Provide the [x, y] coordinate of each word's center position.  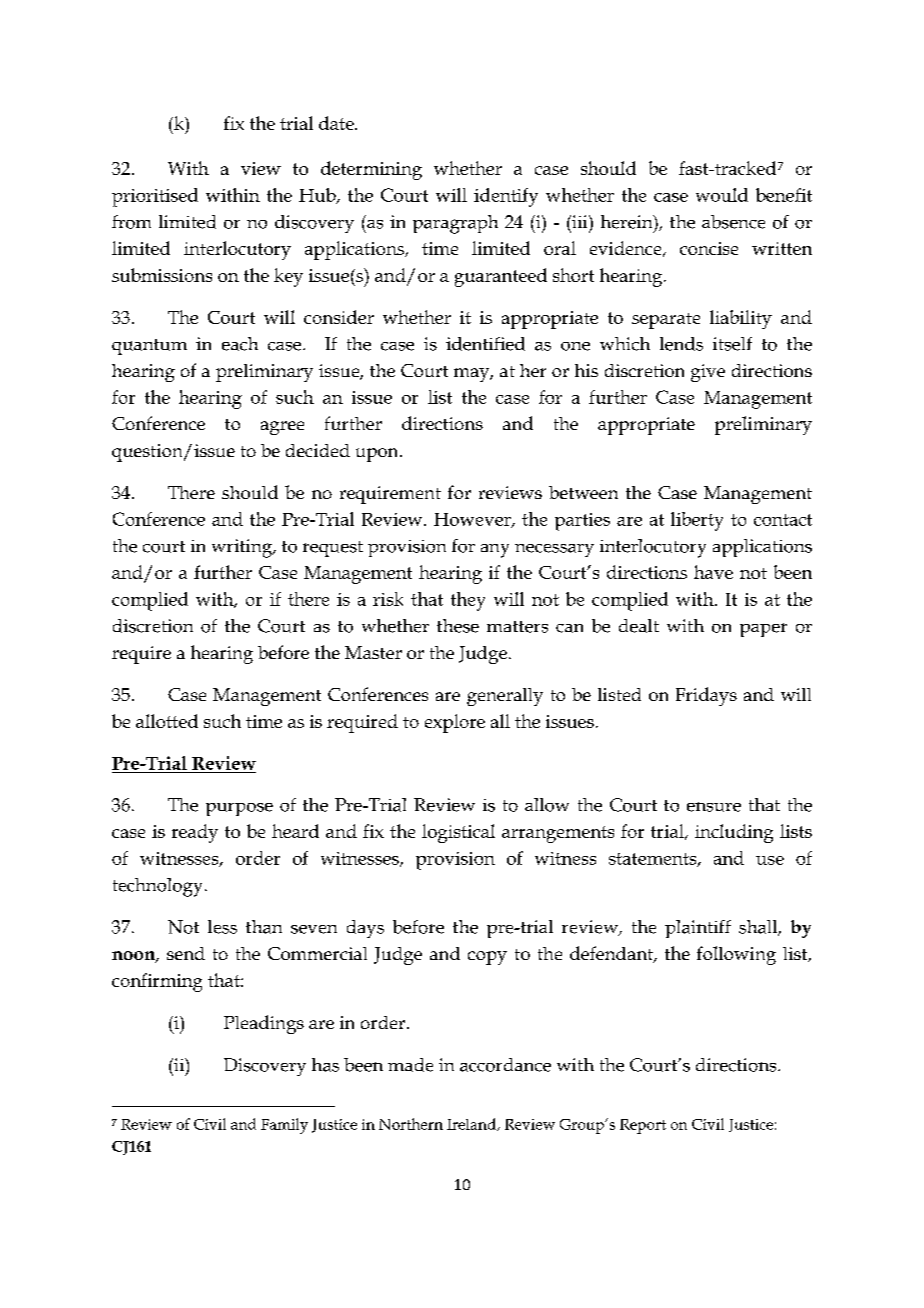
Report [643, 1126]
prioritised [155, 197]
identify [506, 197]
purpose [239, 809]
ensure [714, 807]
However [473, 520]
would [722, 195]
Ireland [472, 1124]
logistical [458, 833]
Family [284, 1126]
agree [282, 428]
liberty [697, 521]
